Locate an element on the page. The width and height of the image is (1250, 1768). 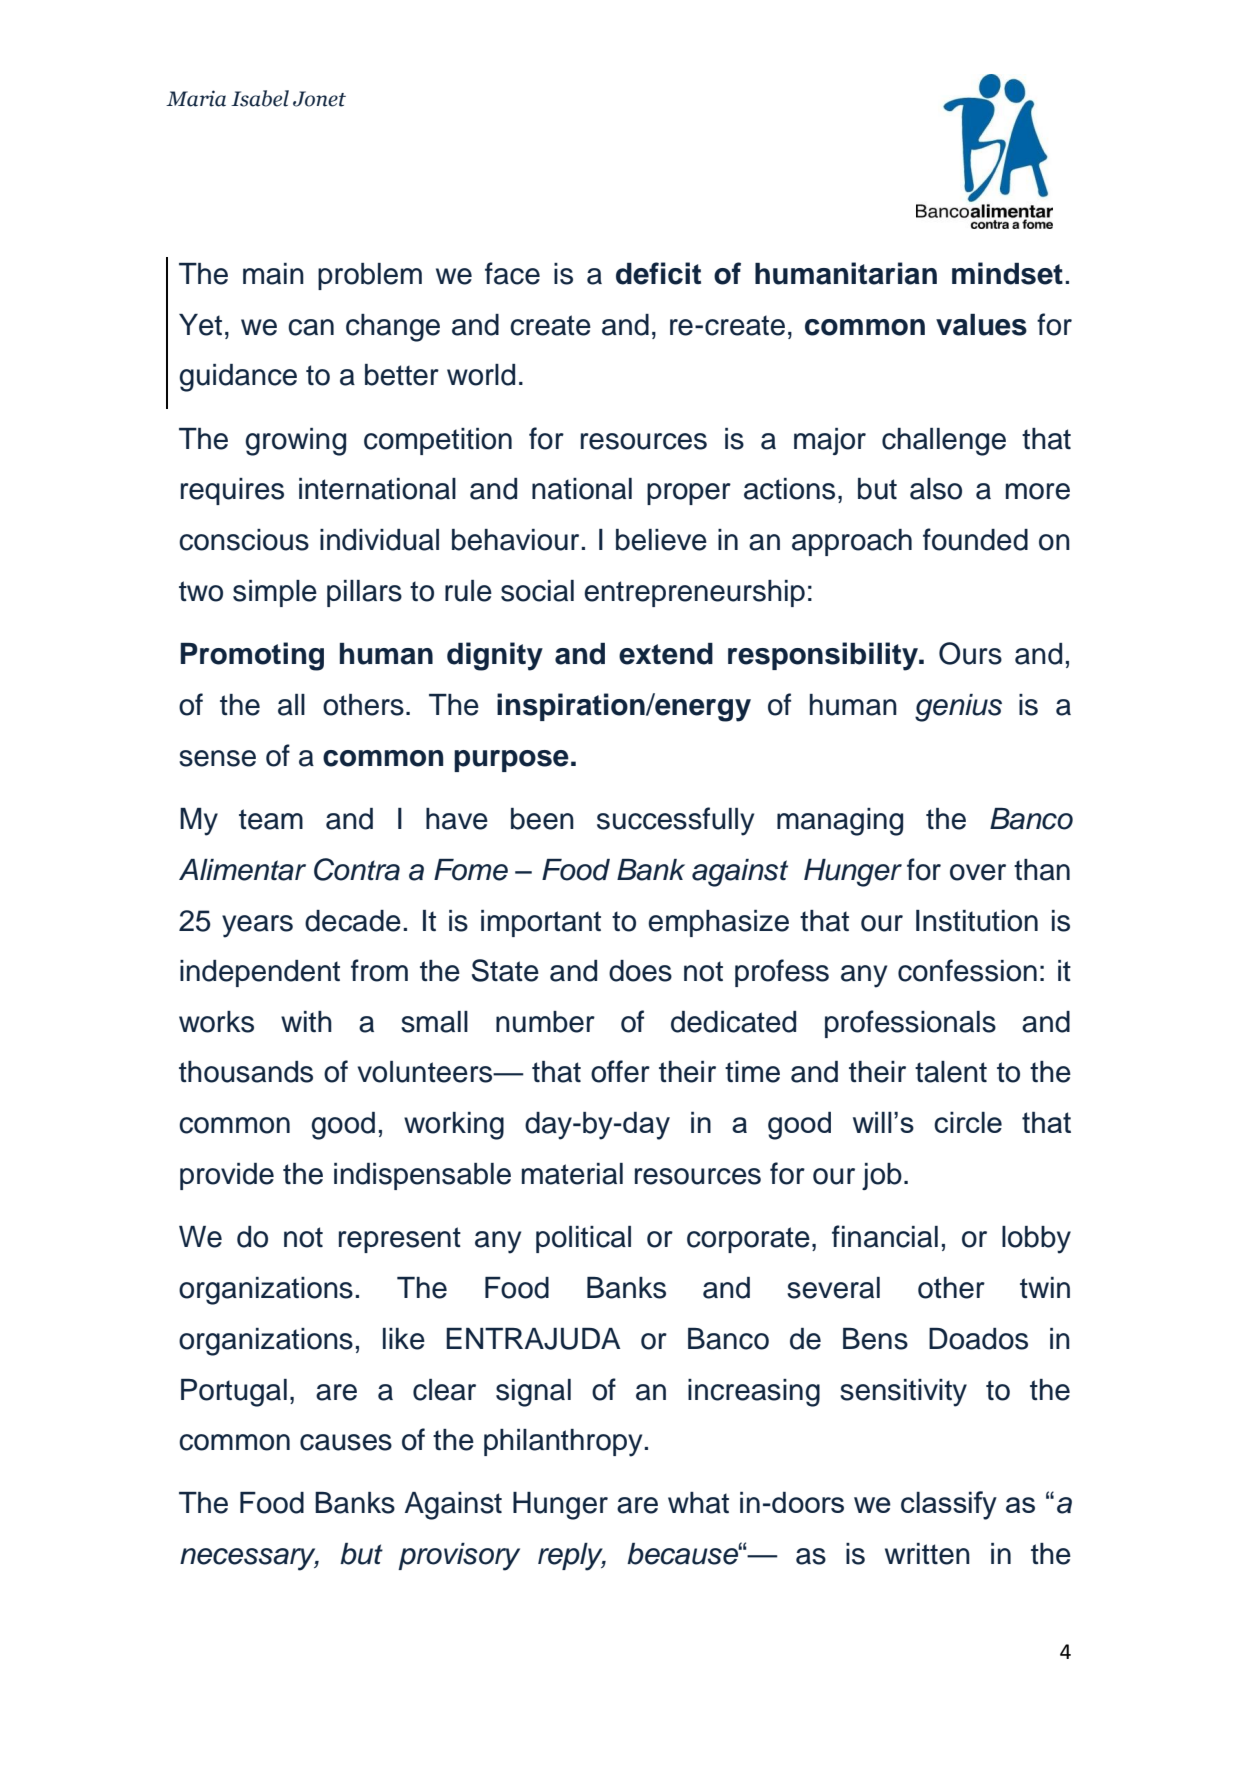
deficit is located at coordinates (658, 273).
